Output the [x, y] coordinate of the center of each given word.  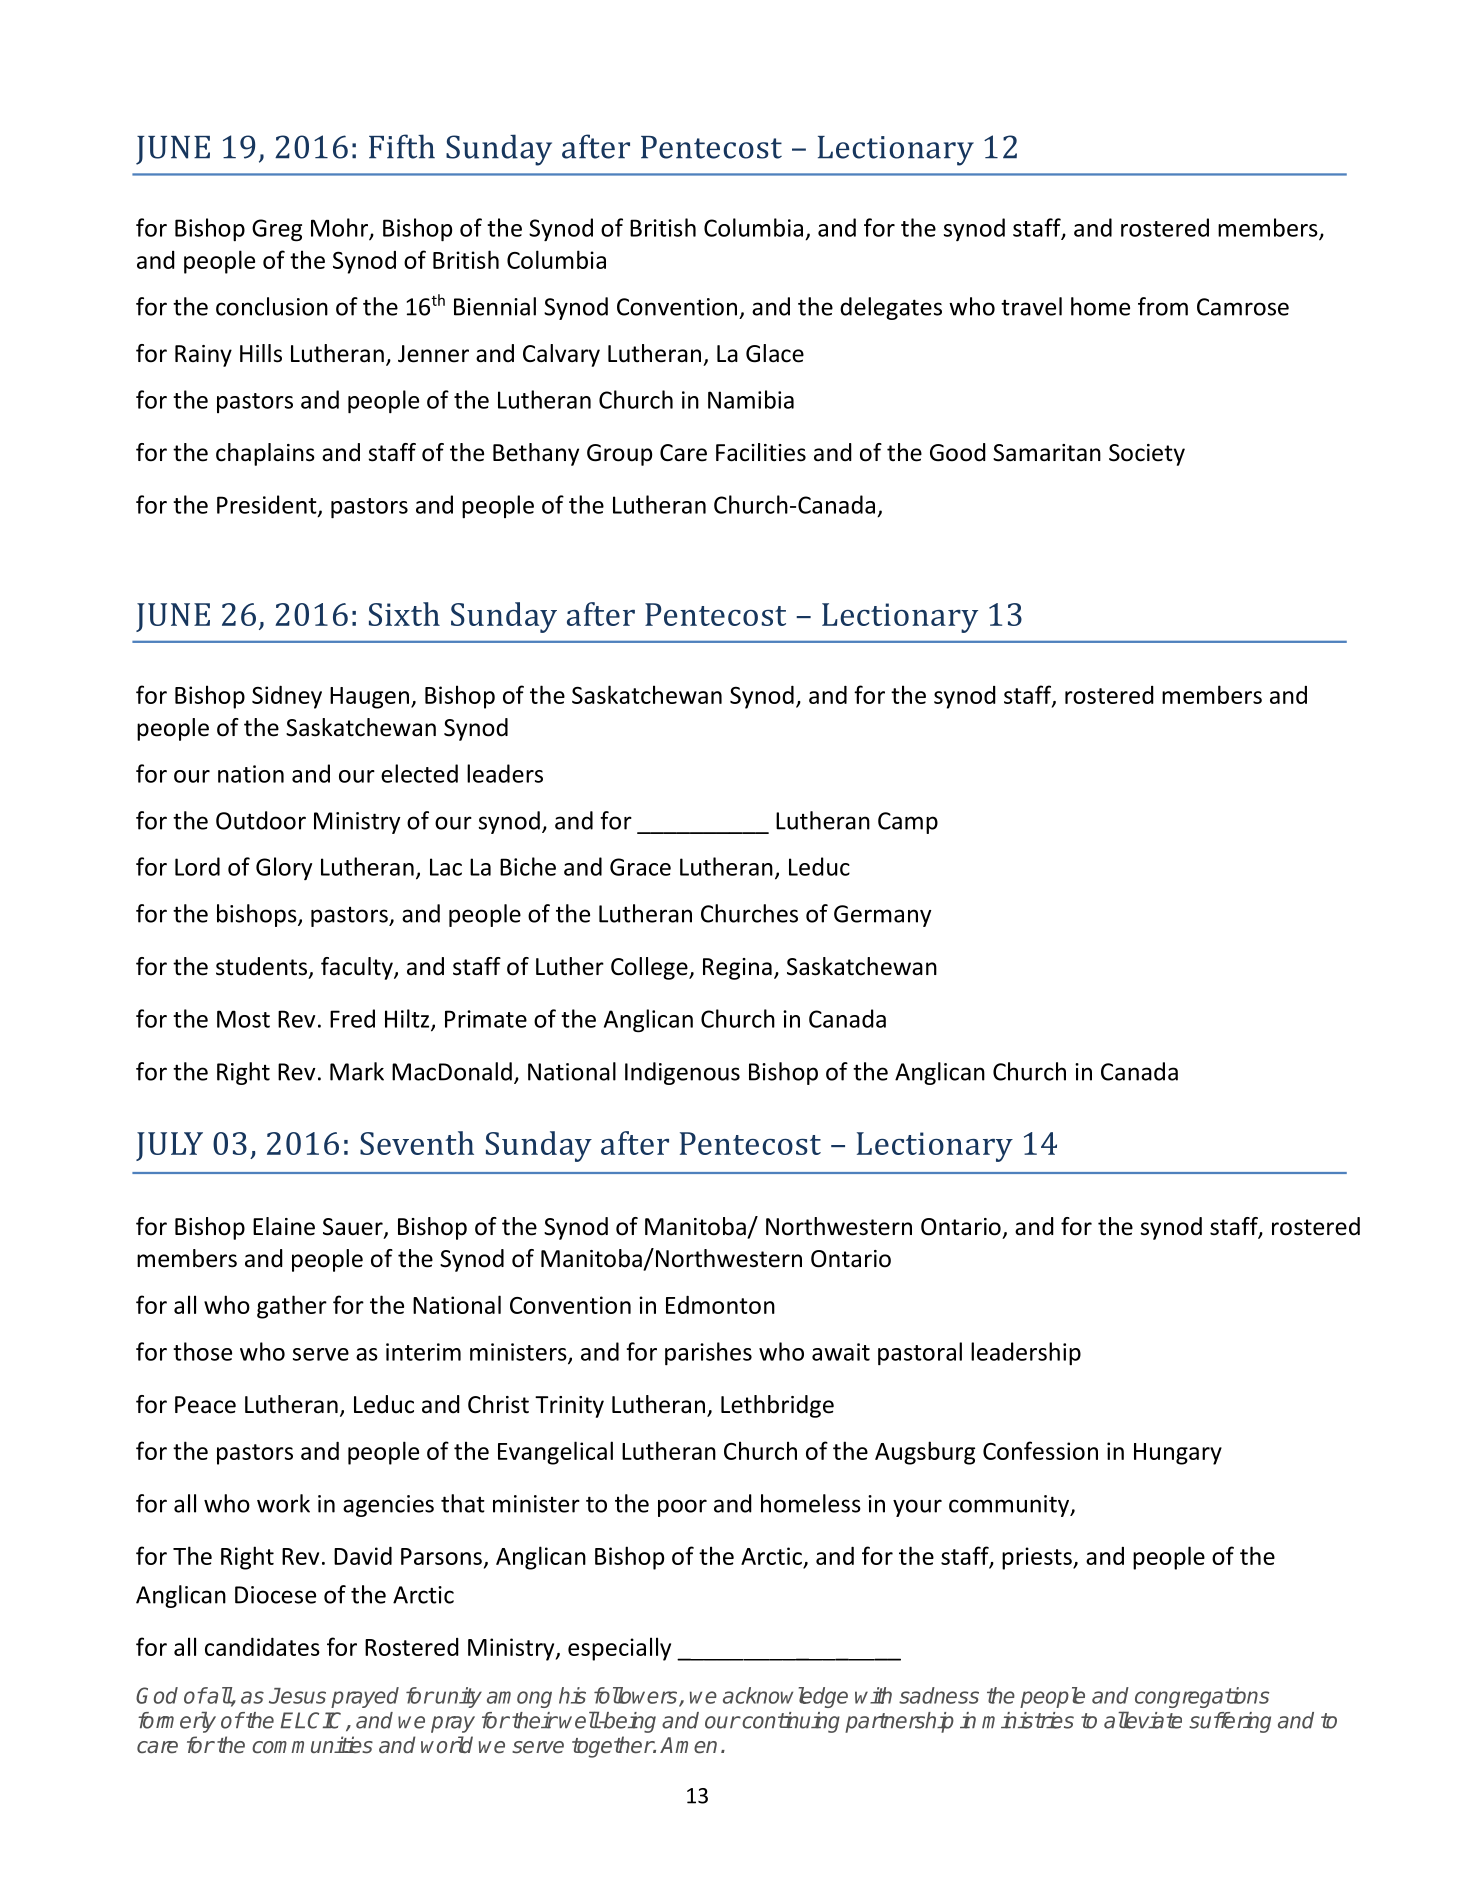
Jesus [297, 1696]
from [1163, 306]
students [261, 966]
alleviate [1143, 1720]
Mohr [340, 228]
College [650, 968]
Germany [883, 916]
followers [637, 1696]
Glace [775, 353]
